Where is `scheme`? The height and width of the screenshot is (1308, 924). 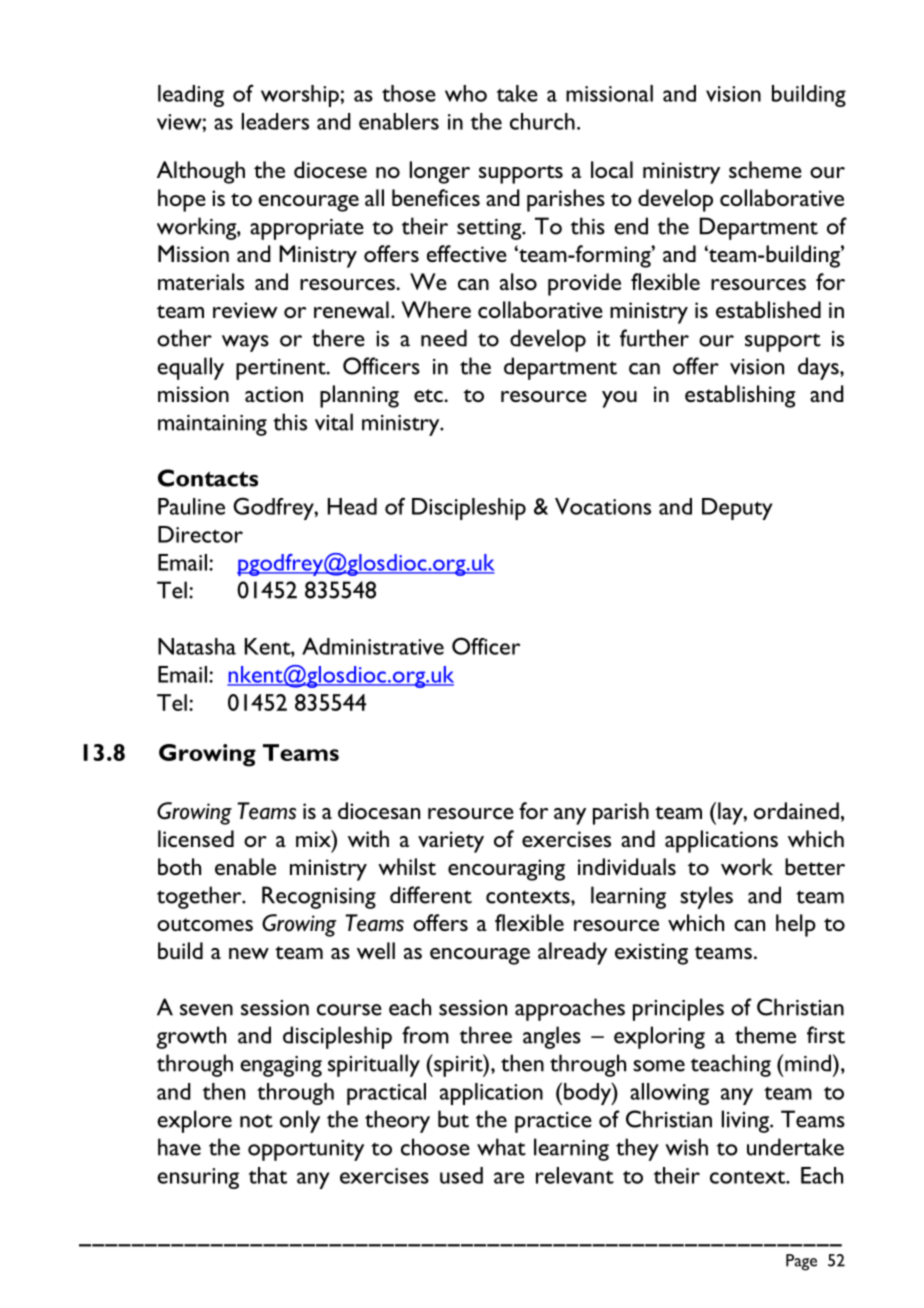
scheme is located at coordinates (765, 169).
